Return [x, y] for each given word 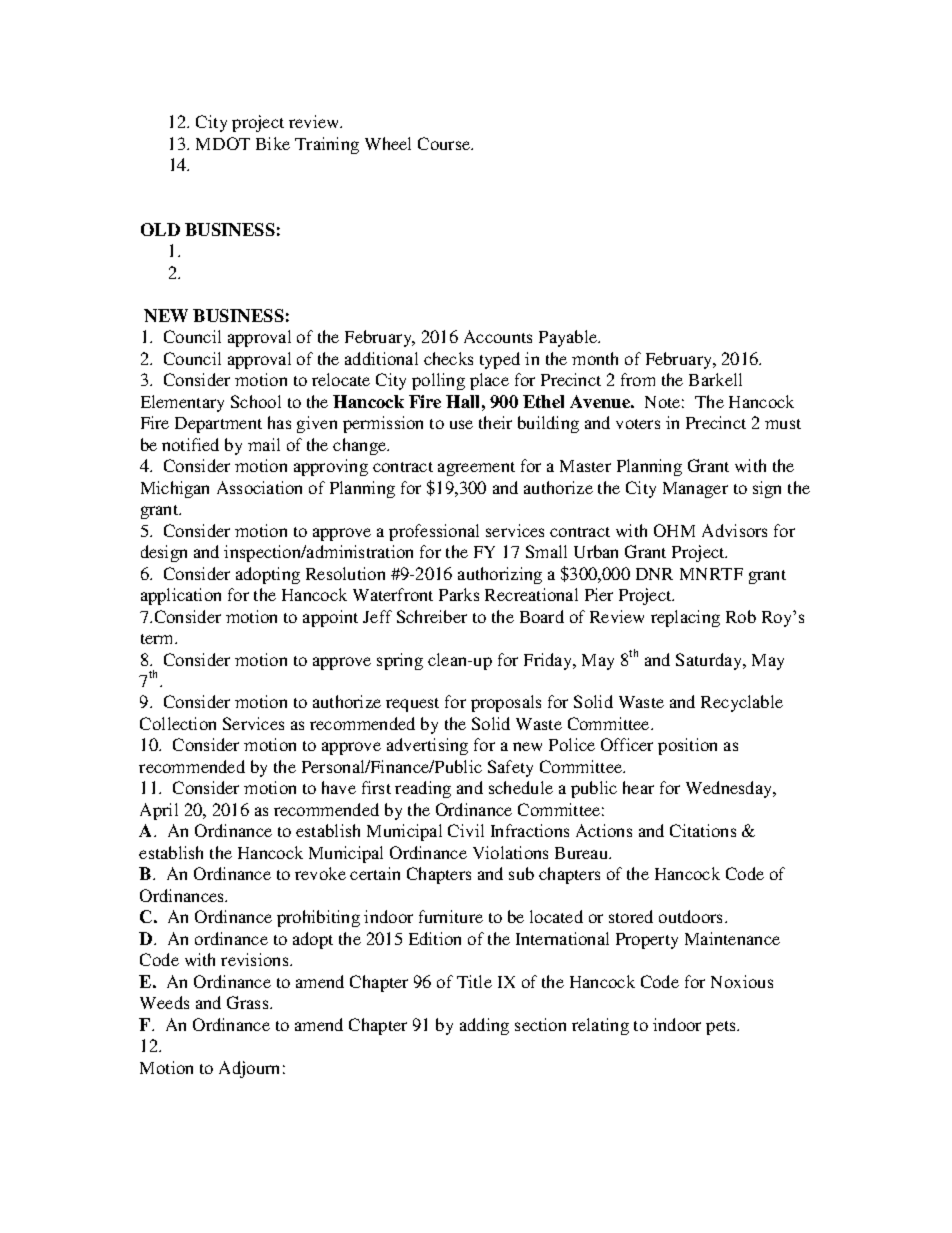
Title [474, 981]
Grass [249, 1002]
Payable [569, 338]
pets [722, 1028]
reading [423, 789]
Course [445, 143]
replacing [685, 618]
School [256, 401]
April [159, 811]
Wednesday [730, 789]
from [638, 379]
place [489, 381]
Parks [459, 594]
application [181, 596]
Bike [273, 143]
